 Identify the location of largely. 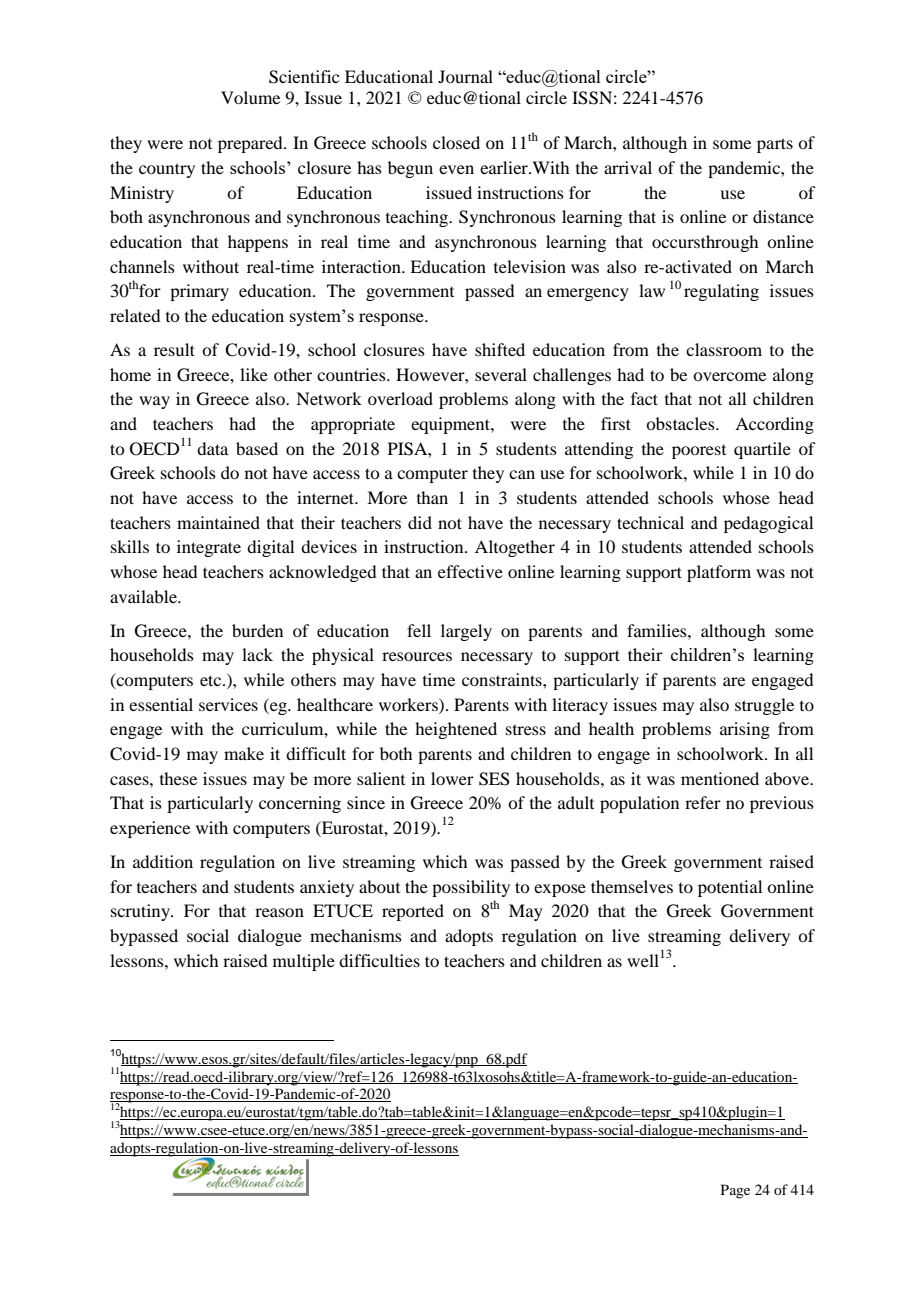
(466, 632).
